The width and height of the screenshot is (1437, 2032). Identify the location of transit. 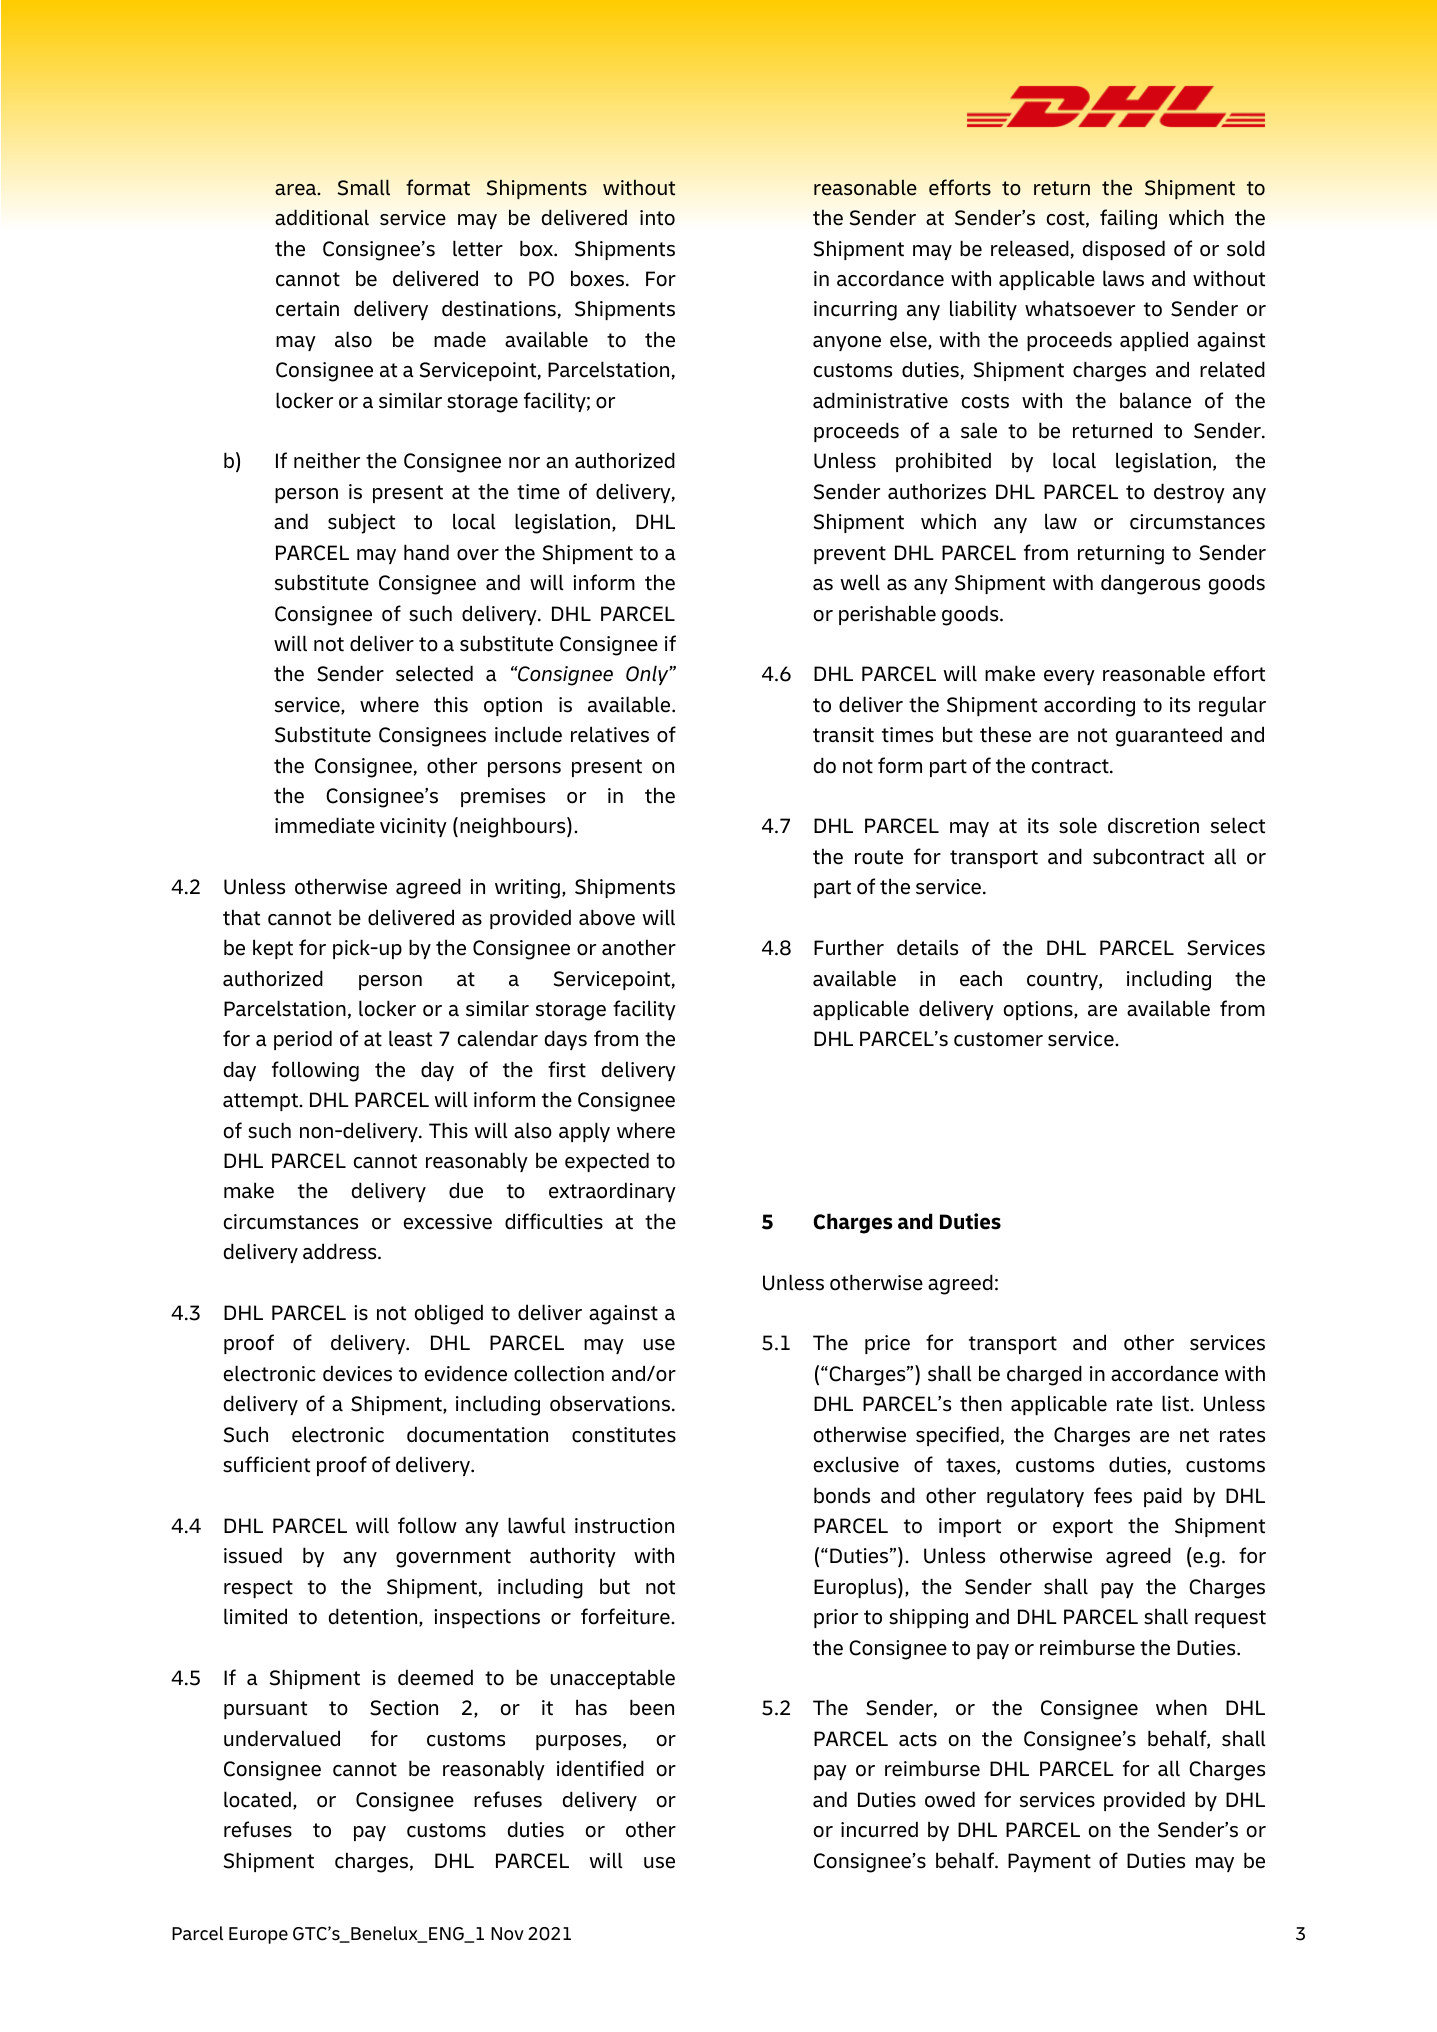
(843, 735).
